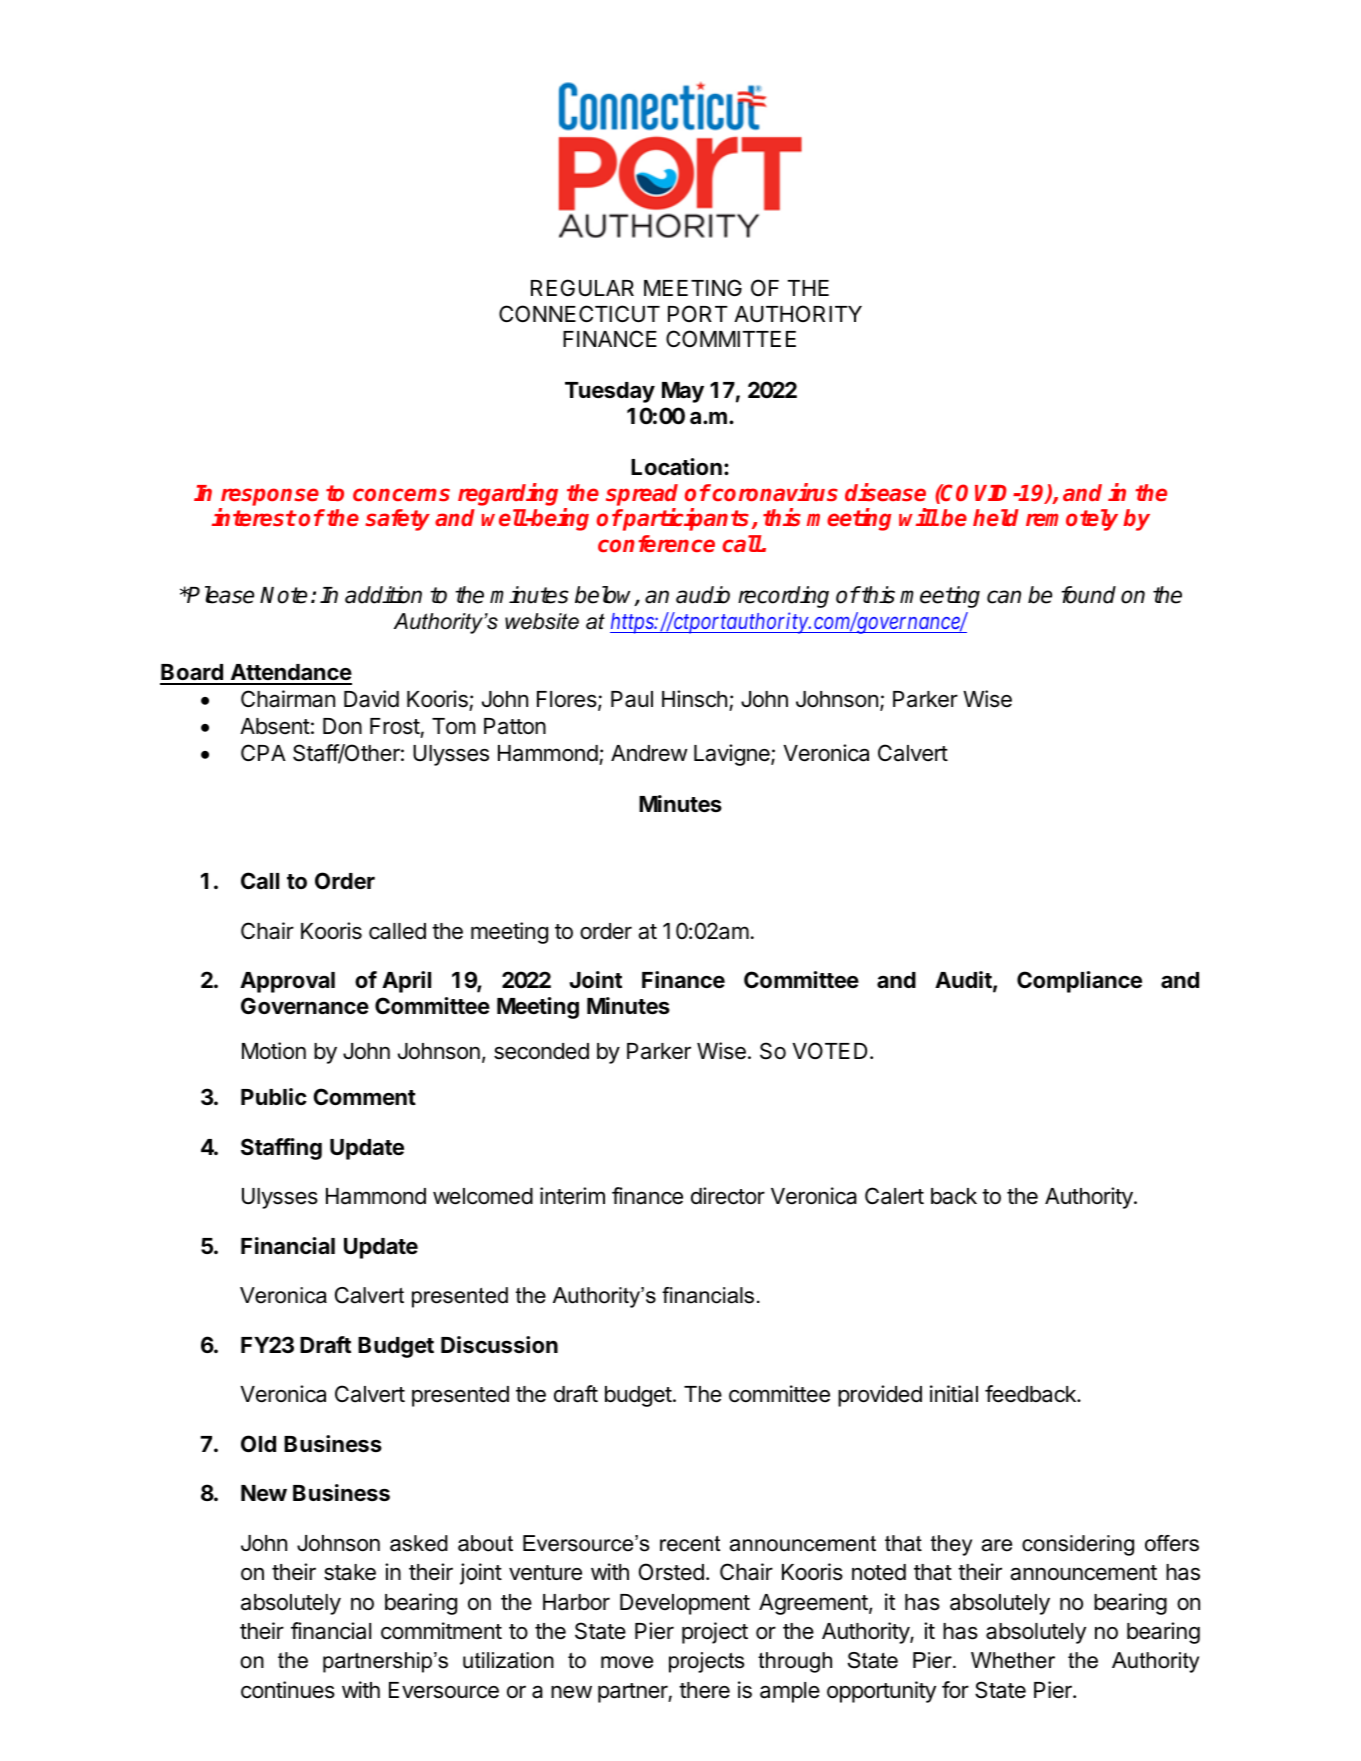  I want to click on commitment, so click(441, 1631).
